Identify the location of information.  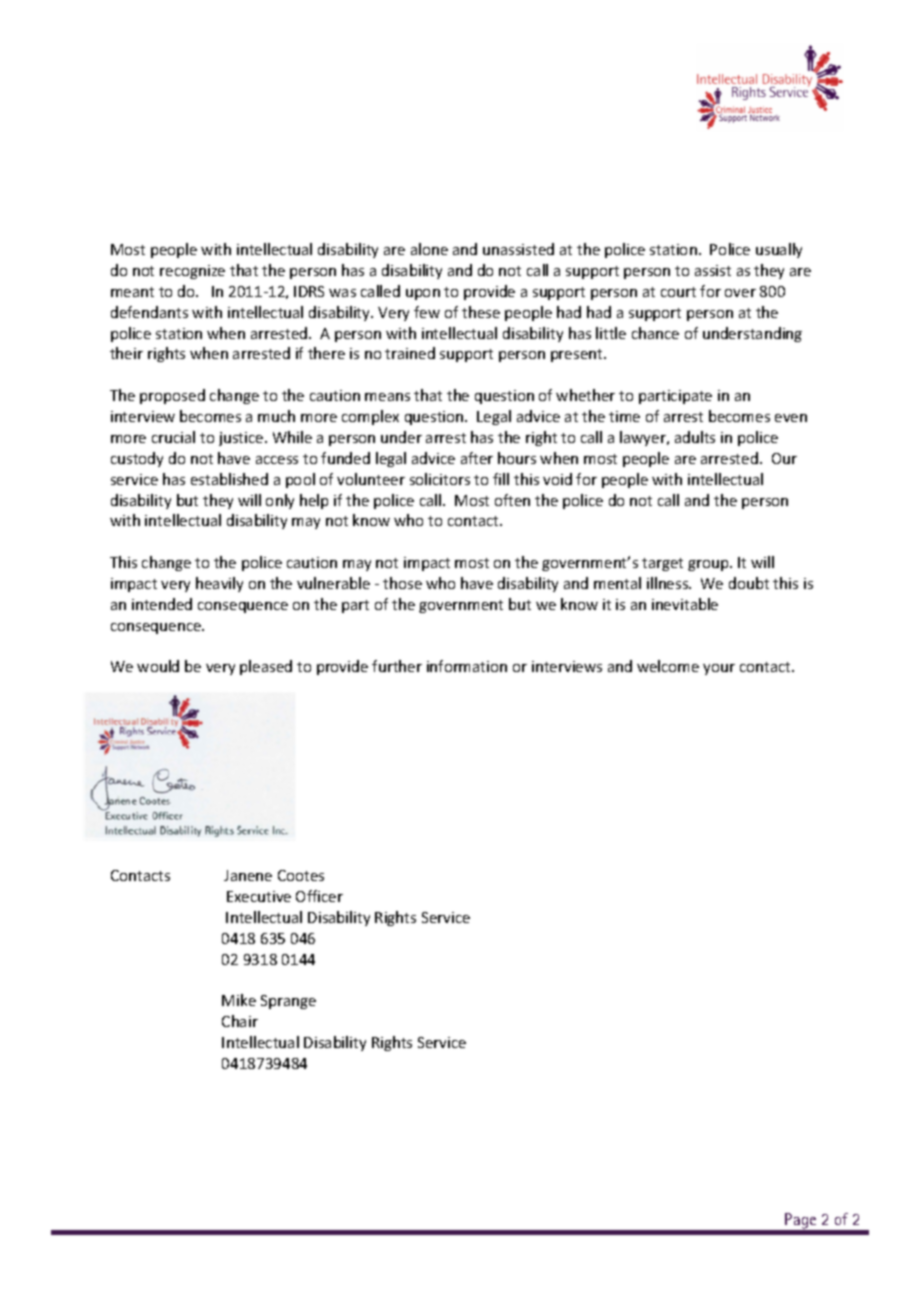
(467, 666).
